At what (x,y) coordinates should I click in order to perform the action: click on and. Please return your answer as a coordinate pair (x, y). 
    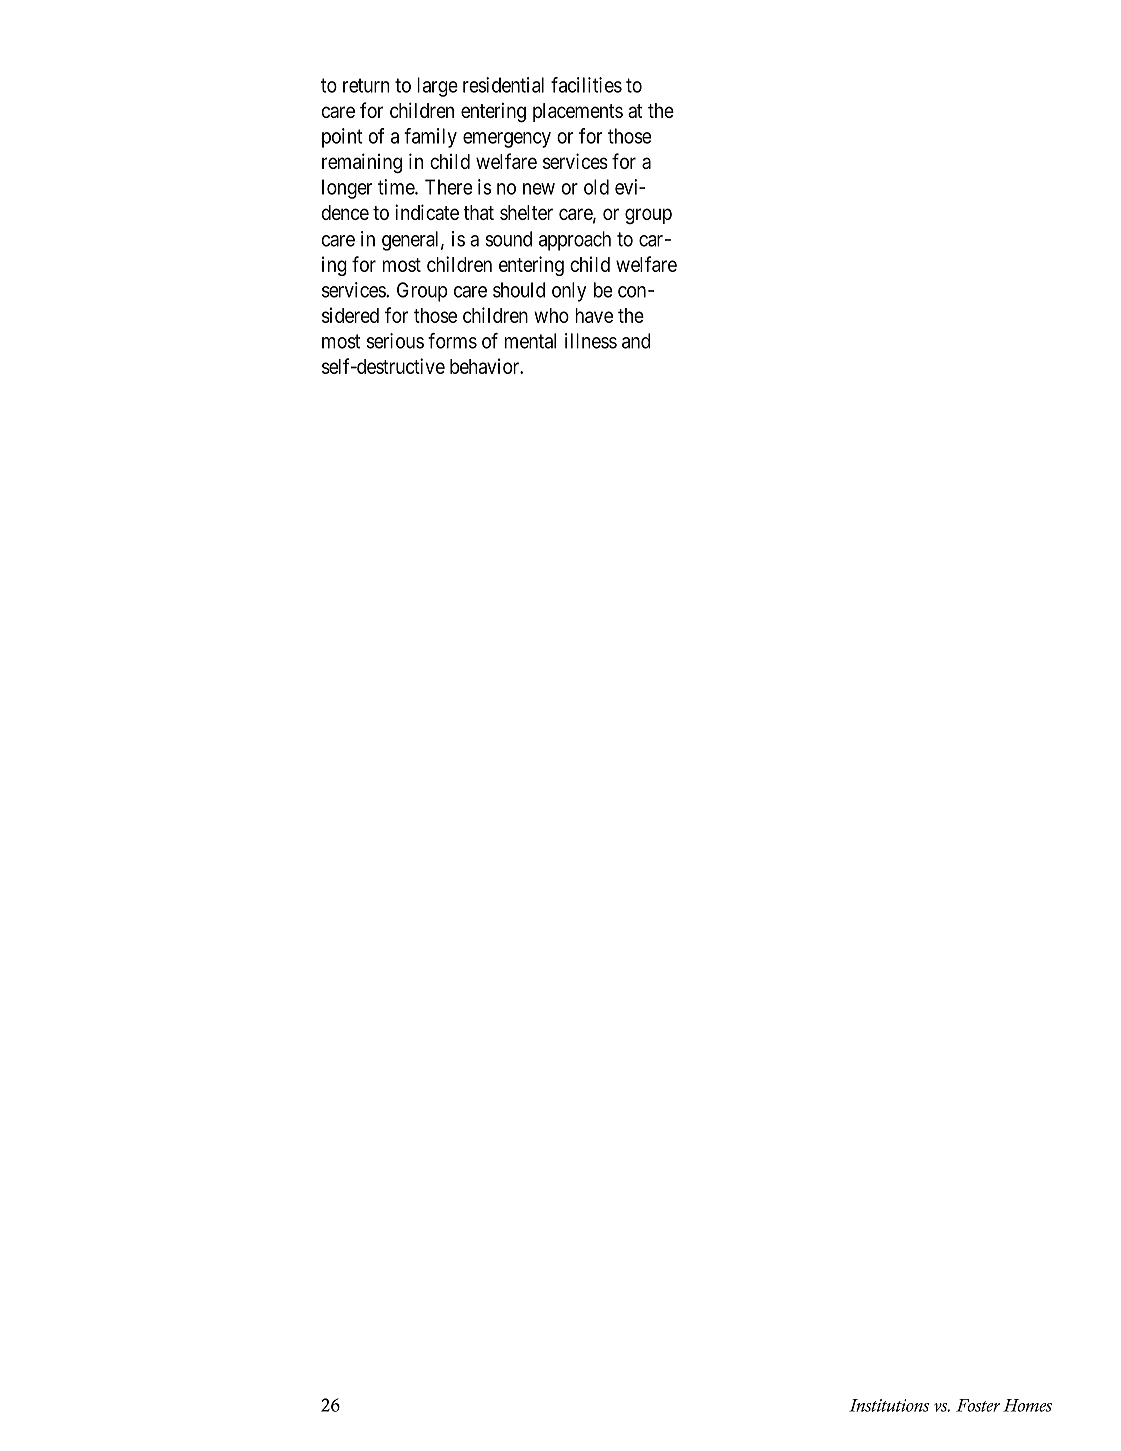
    Looking at the image, I should click on (636, 341).
